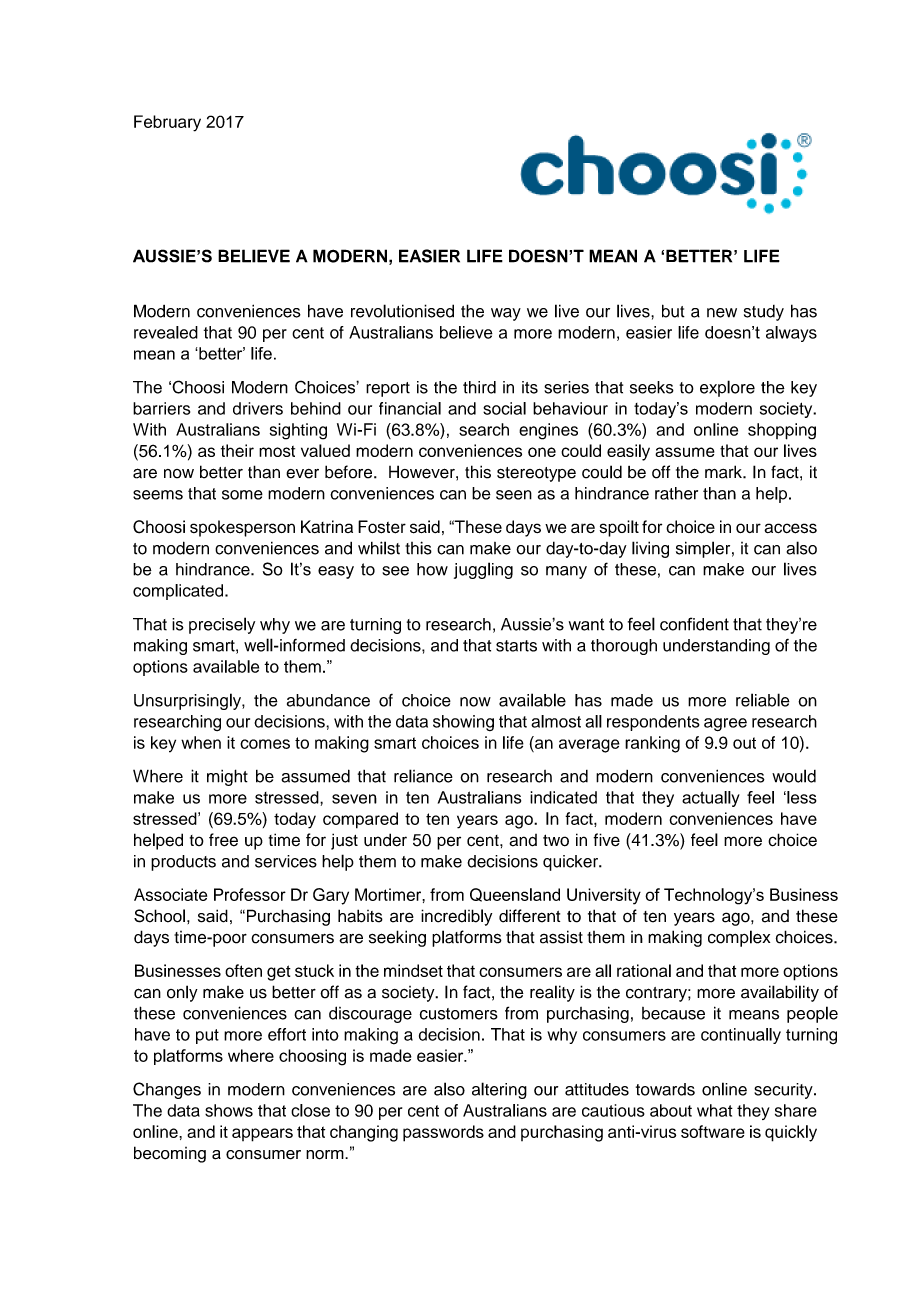 Image resolution: width=924 pixels, height=1308 pixels. I want to click on new, so click(722, 313).
